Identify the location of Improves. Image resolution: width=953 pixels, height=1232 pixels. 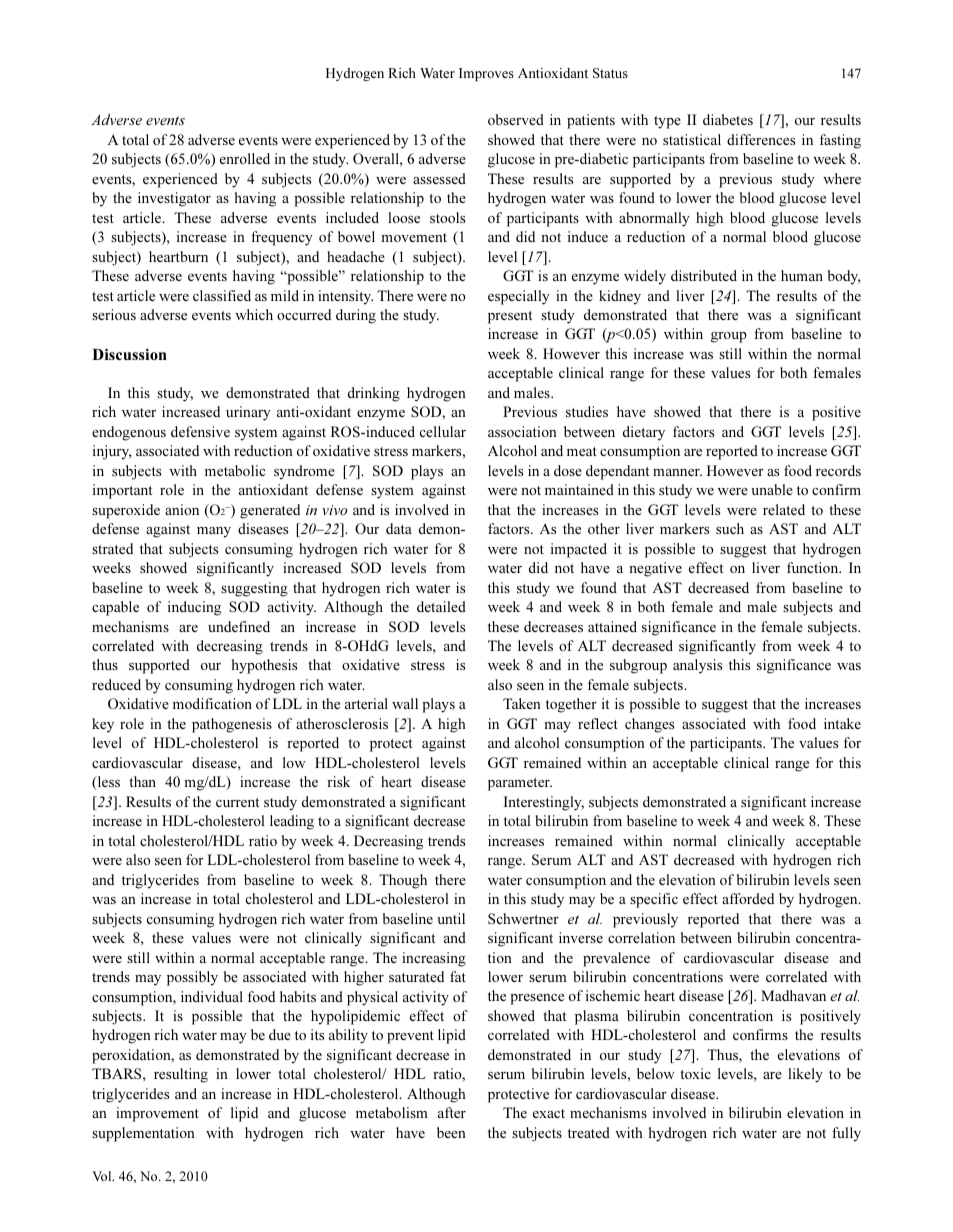
(486, 74).
